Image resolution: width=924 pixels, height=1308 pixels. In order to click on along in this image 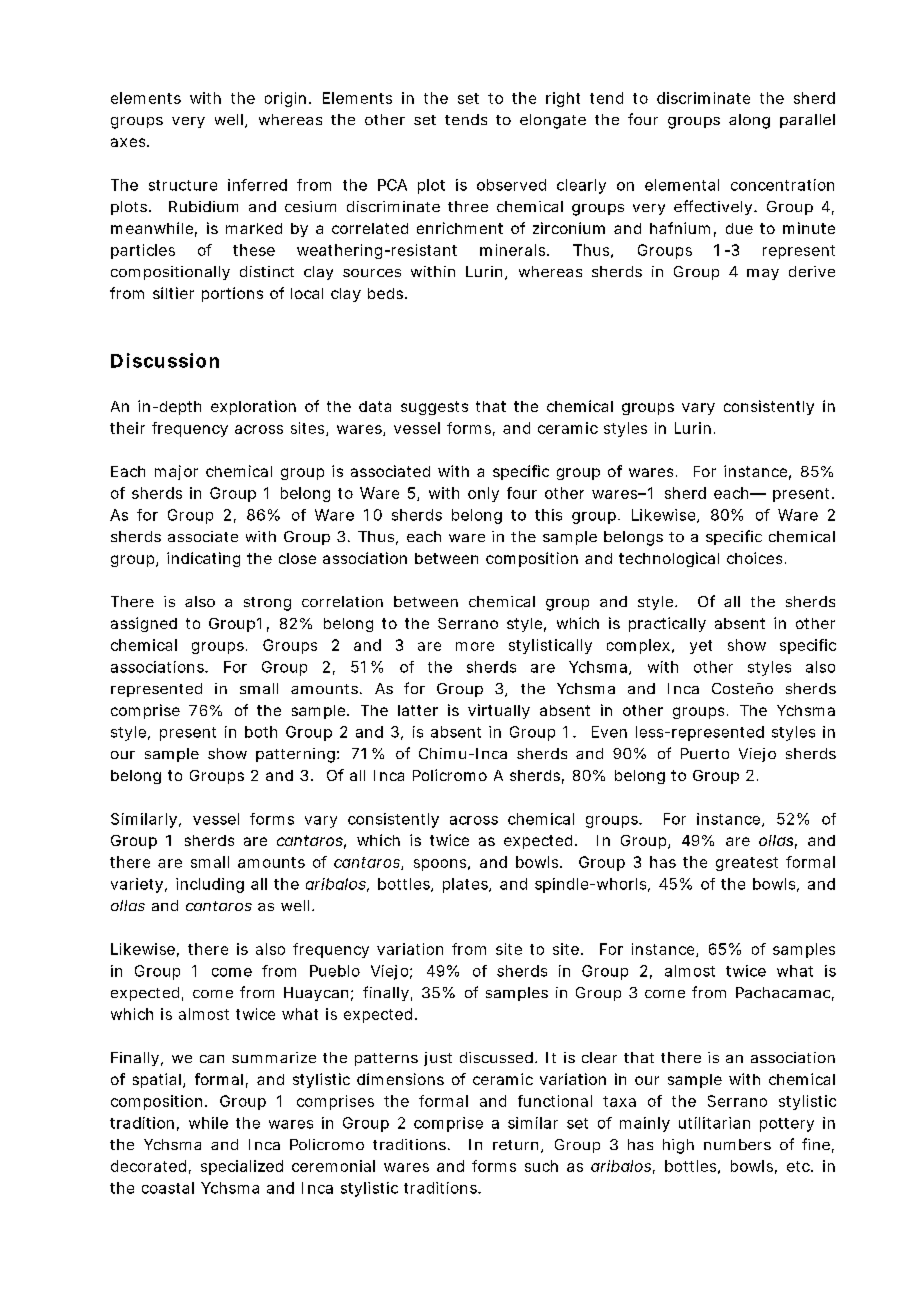, I will do `click(749, 121)`.
